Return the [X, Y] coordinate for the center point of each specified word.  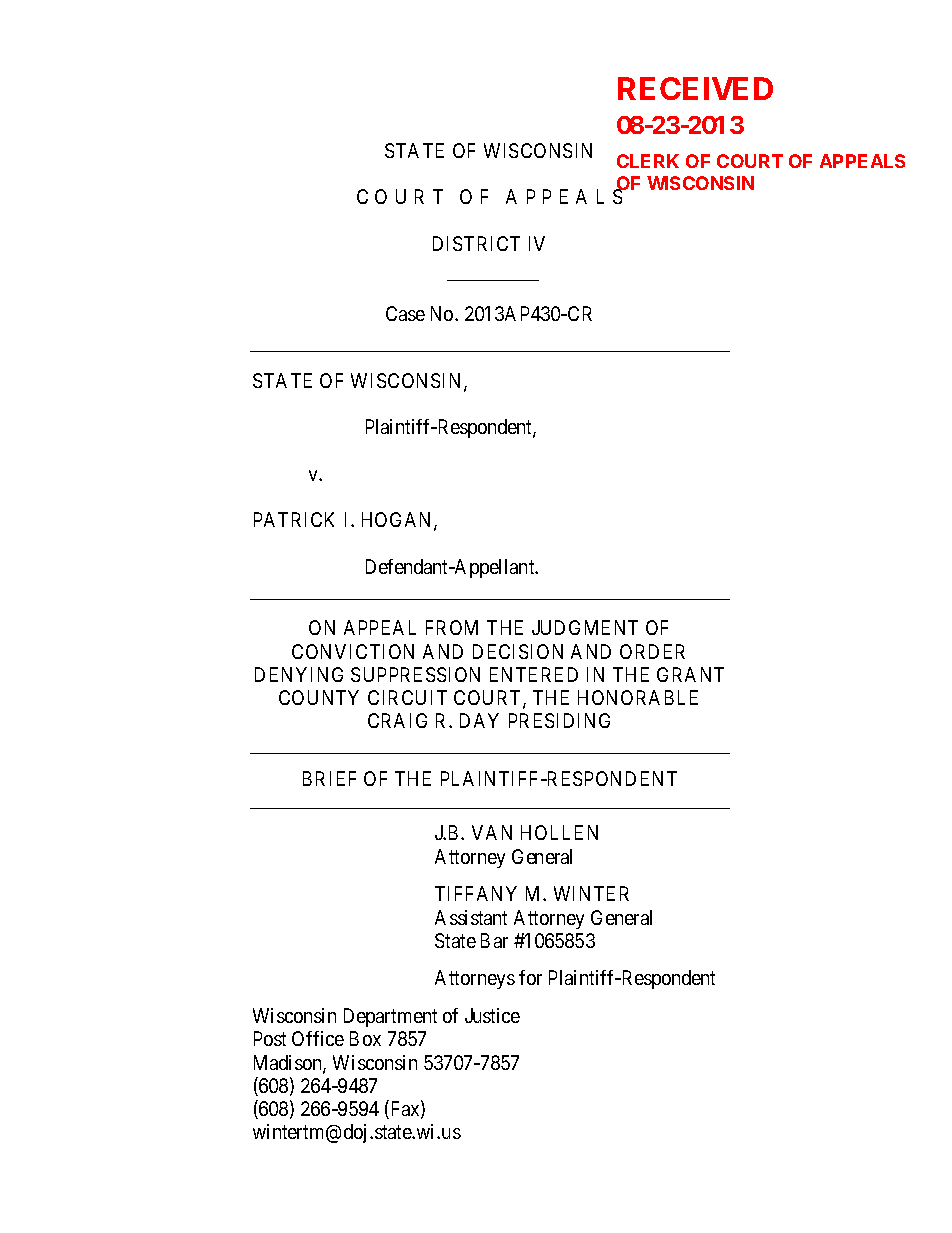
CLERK [648, 161]
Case [405, 313]
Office [318, 1038]
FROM [452, 627]
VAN [492, 832]
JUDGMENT [585, 627]
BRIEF [329, 778]
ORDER [652, 651]
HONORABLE [638, 697]
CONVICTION [353, 651]
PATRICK [294, 519]
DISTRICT [476, 243]
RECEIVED [695, 88]
